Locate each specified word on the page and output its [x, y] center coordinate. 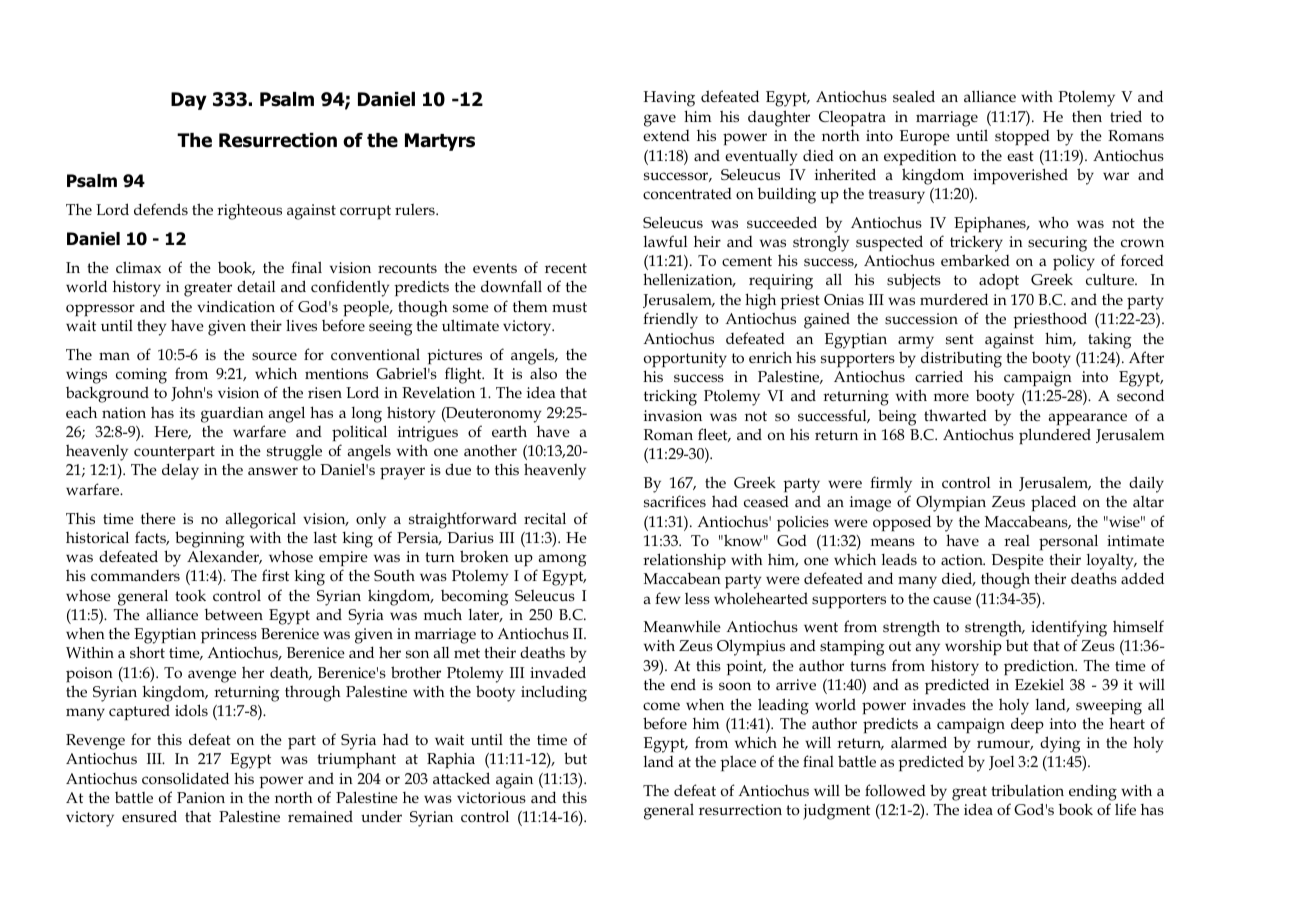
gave [660, 120]
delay [180, 471]
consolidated [185, 778]
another [490, 450]
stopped [1022, 138]
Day [189, 101]
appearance [1087, 419]
